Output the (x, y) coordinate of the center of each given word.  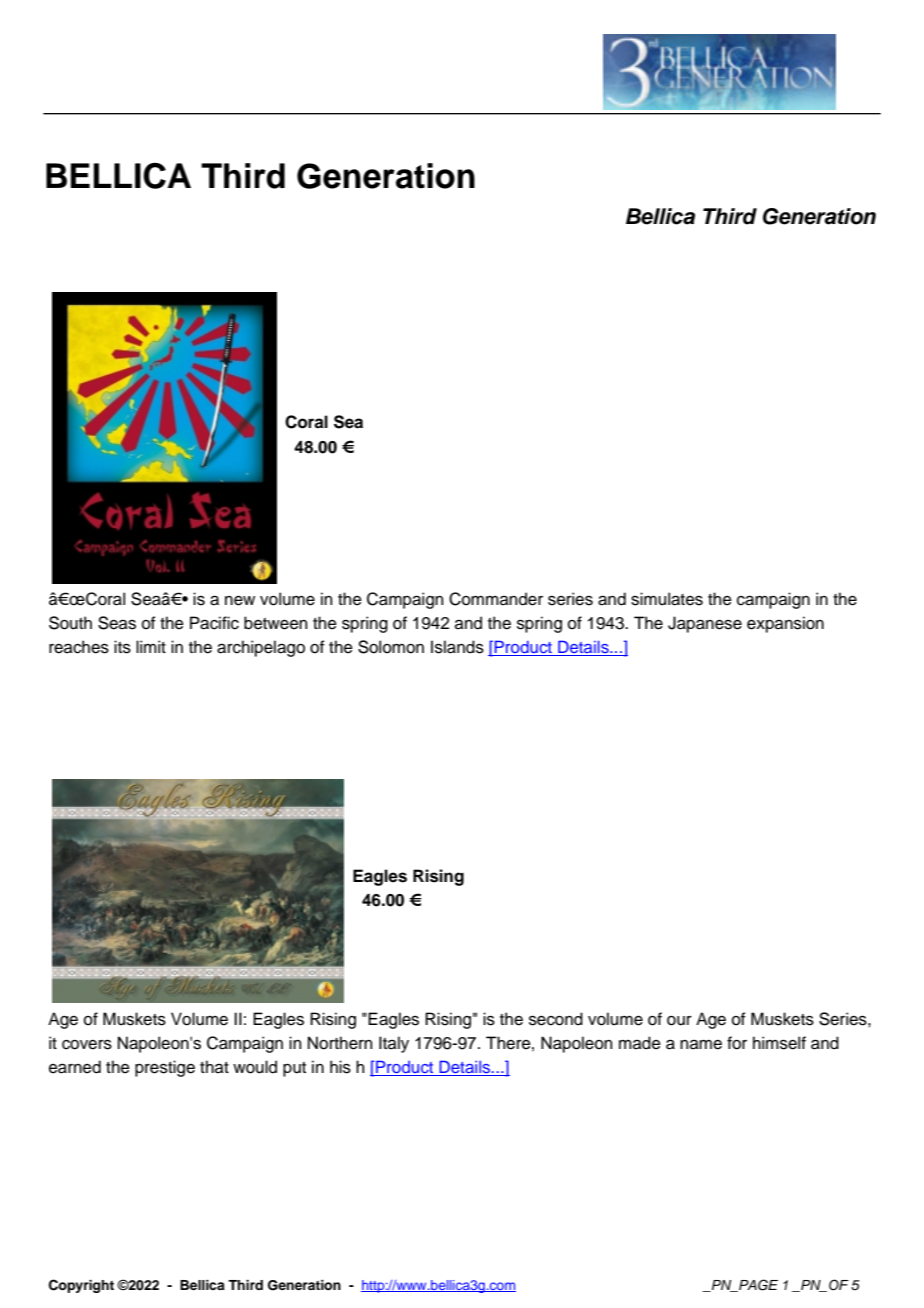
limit (151, 646)
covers (87, 1044)
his (340, 1067)
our (679, 1021)
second (556, 1019)
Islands (457, 647)
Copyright (81, 1286)
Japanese (705, 624)
